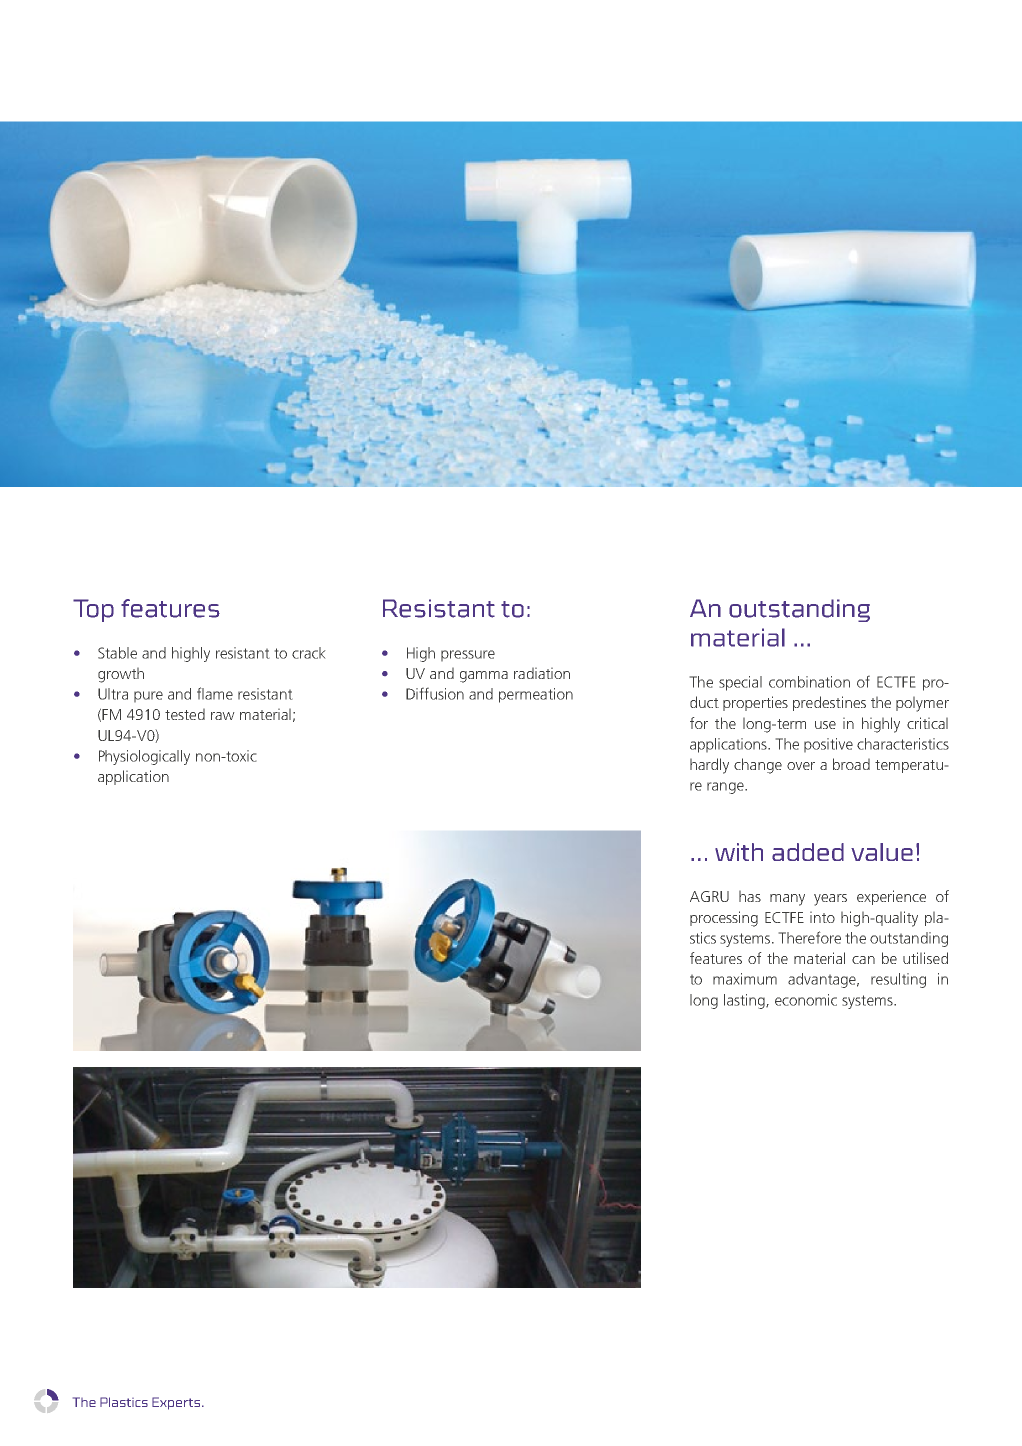  Describe the element at coordinates (745, 1001) in the page. I see `lasting` at that location.
